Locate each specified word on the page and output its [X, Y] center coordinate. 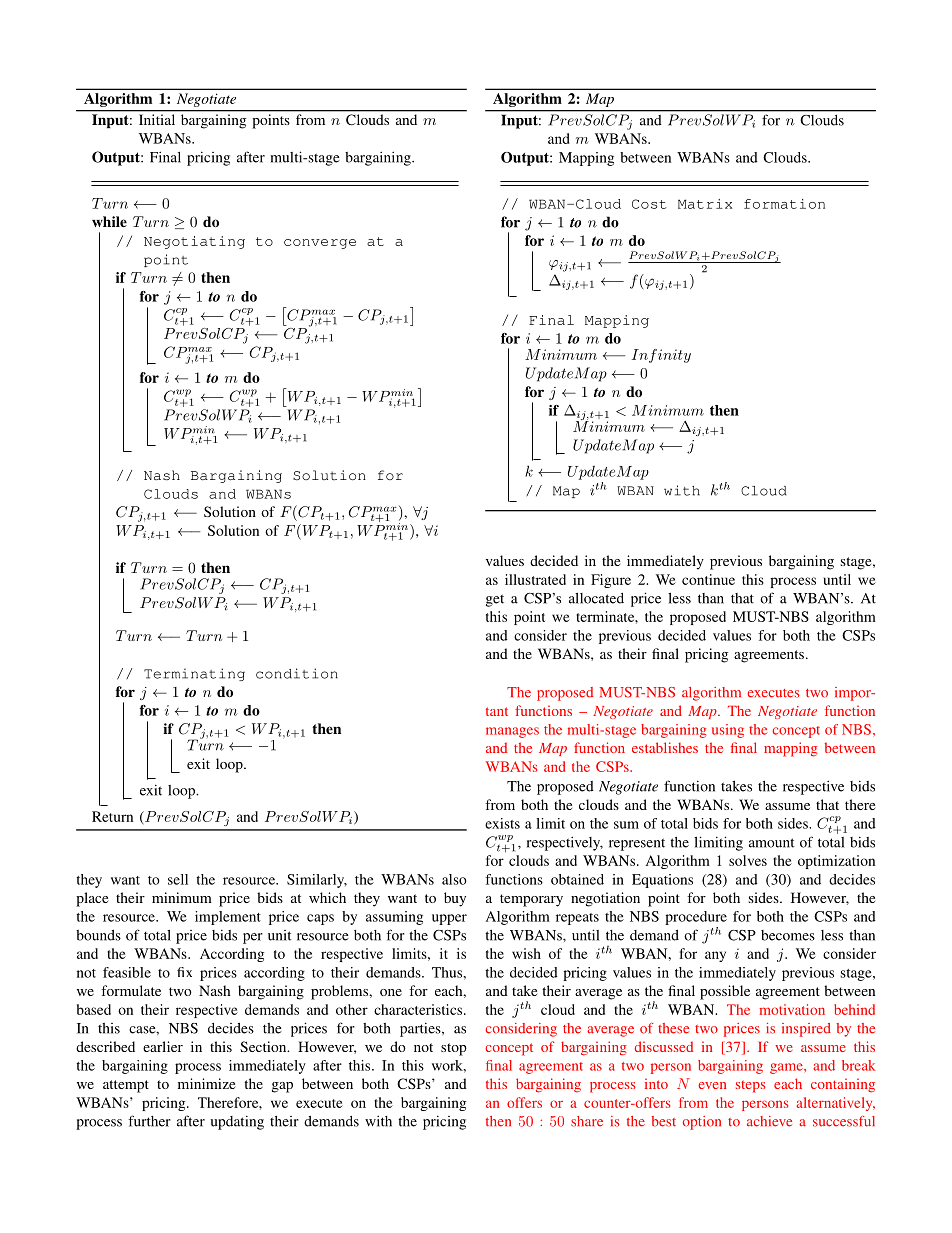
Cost [649, 204]
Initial [157, 119]
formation [784, 204]
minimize [206, 1083]
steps [751, 1086]
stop [454, 1049]
